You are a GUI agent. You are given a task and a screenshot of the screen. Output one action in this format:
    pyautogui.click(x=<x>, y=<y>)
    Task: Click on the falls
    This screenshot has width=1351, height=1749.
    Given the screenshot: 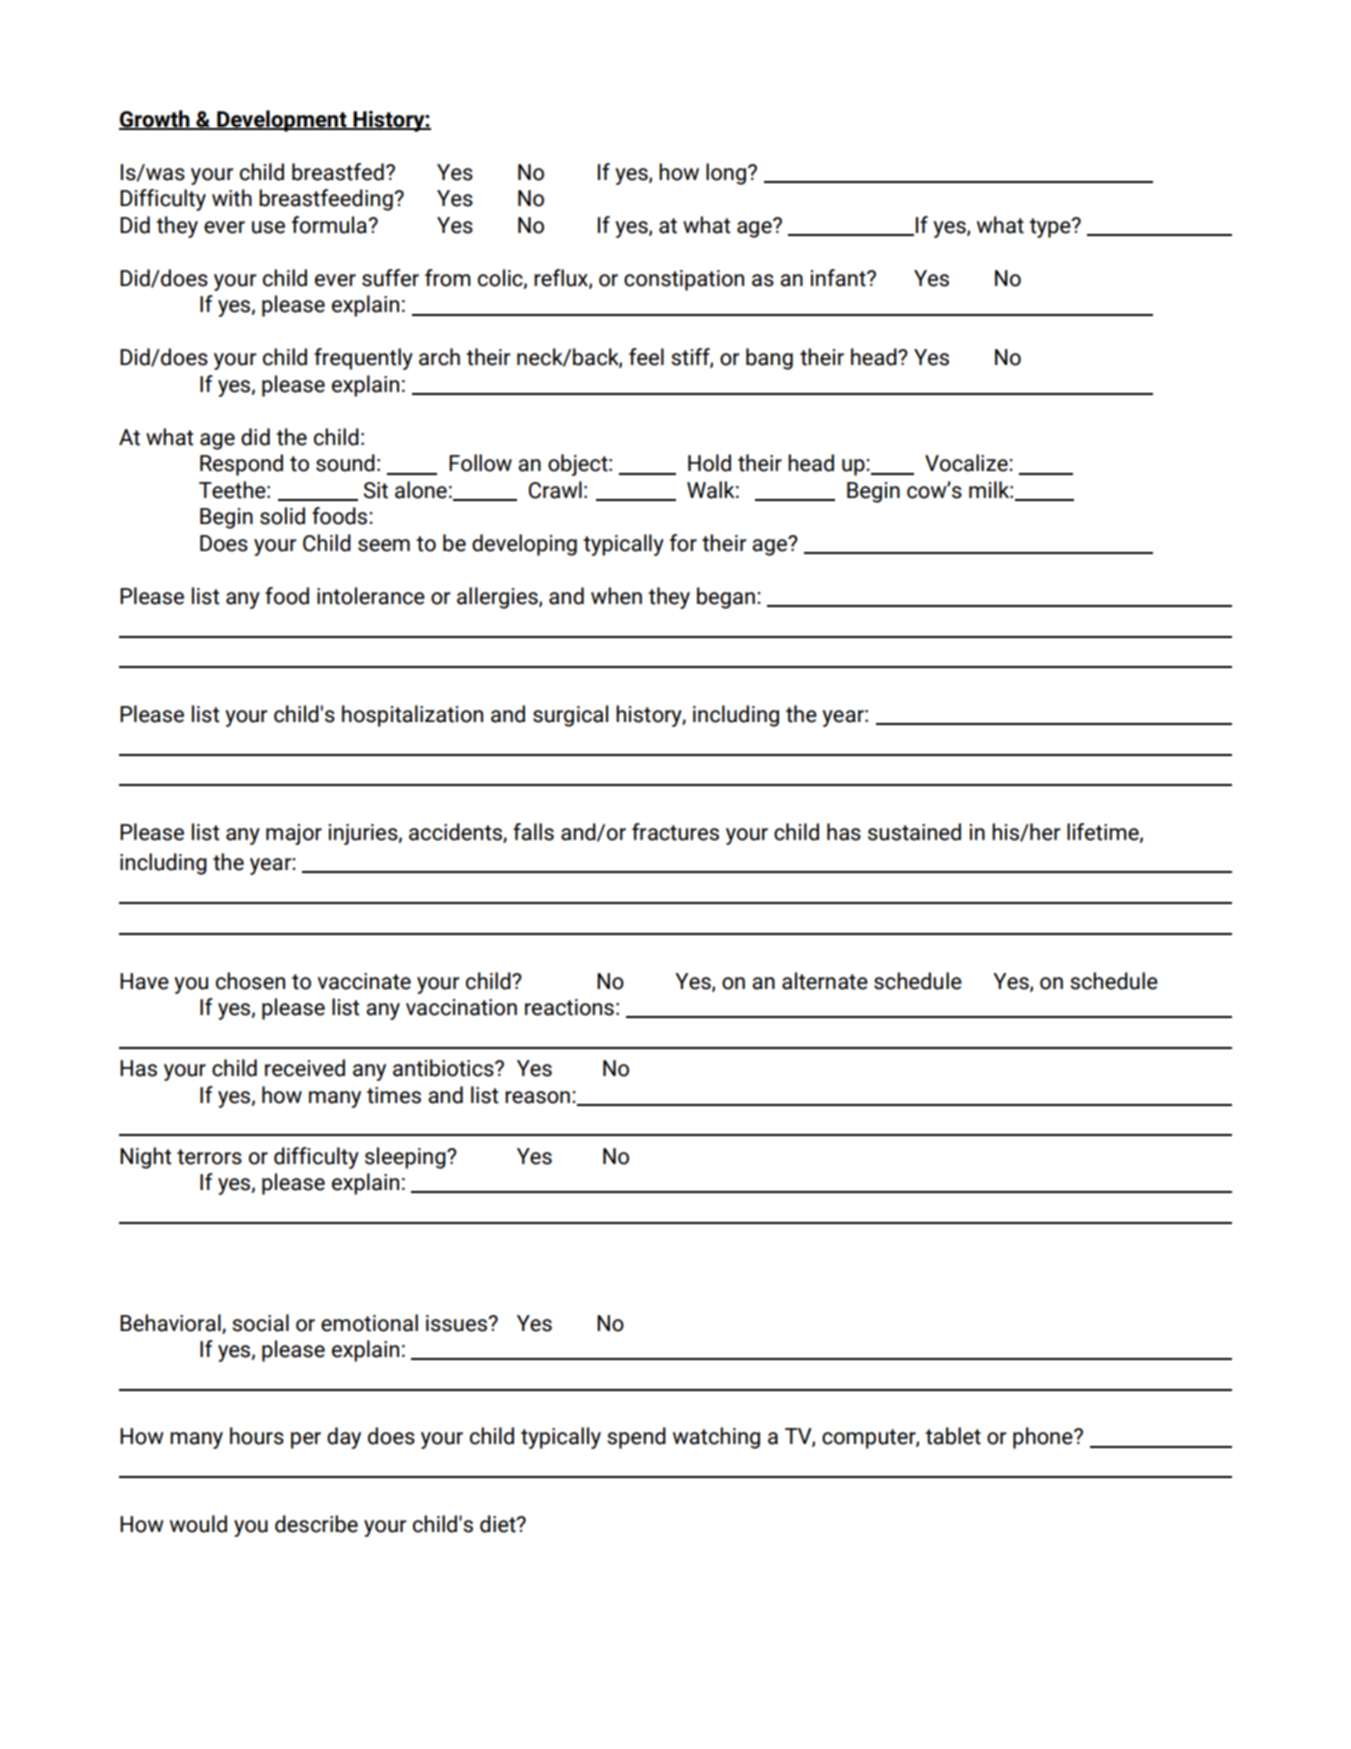 What is the action you would take?
    pyautogui.click(x=533, y=832)
